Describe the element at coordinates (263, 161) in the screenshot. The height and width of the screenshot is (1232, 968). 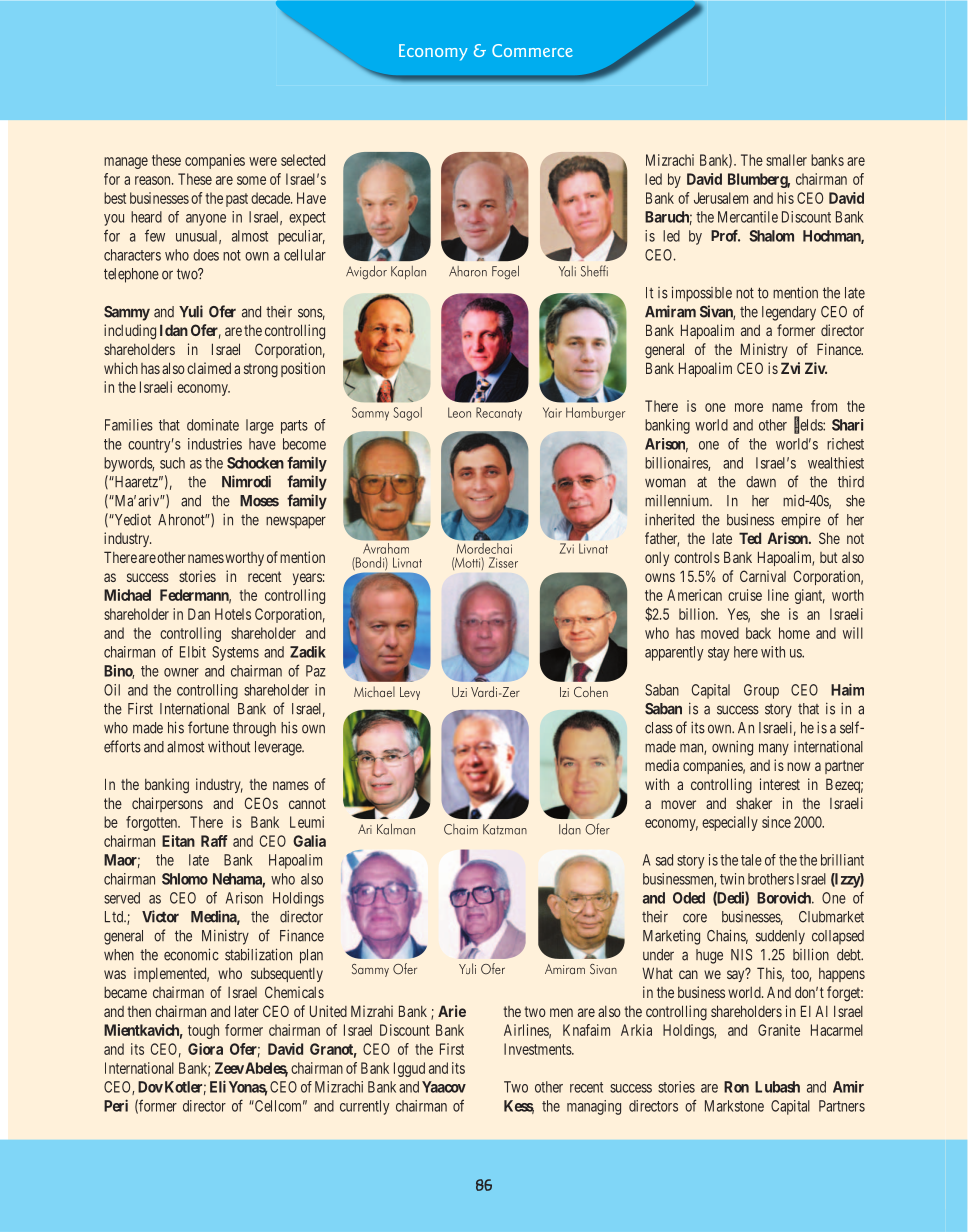
I see `were` at that location.
